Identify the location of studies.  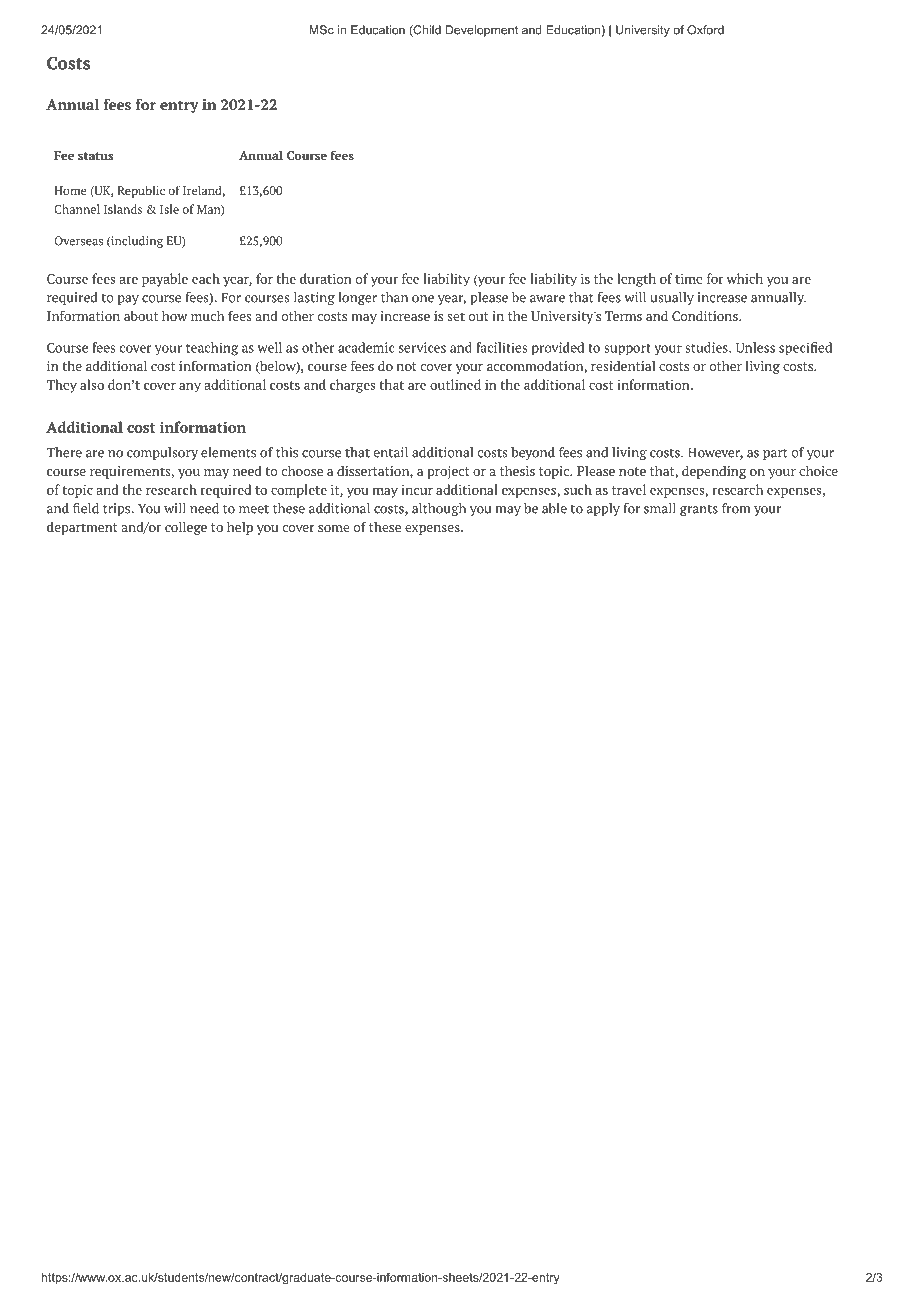
(707, 347).
